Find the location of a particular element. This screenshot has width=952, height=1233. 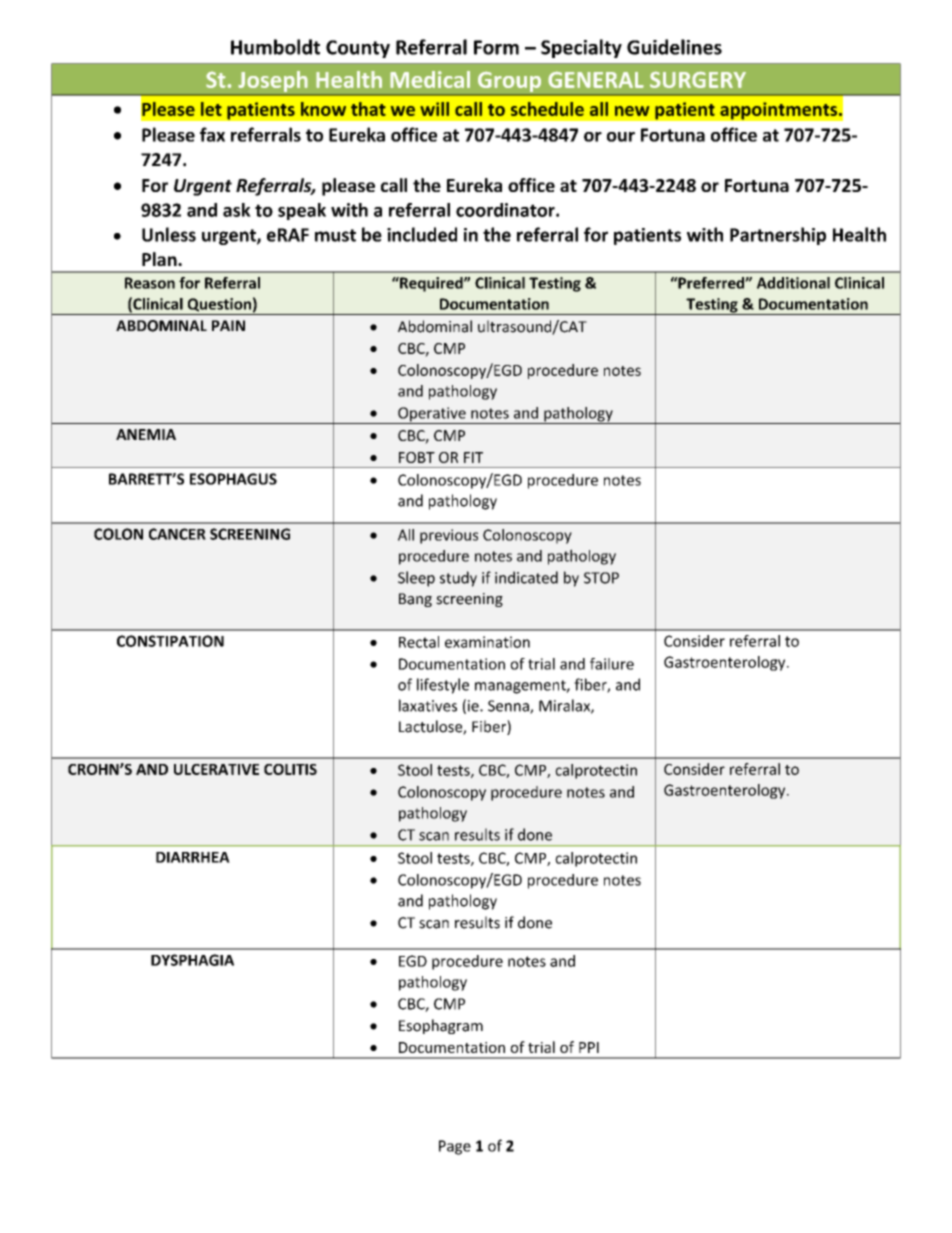

Medical is located at coordinates (430, 79).
